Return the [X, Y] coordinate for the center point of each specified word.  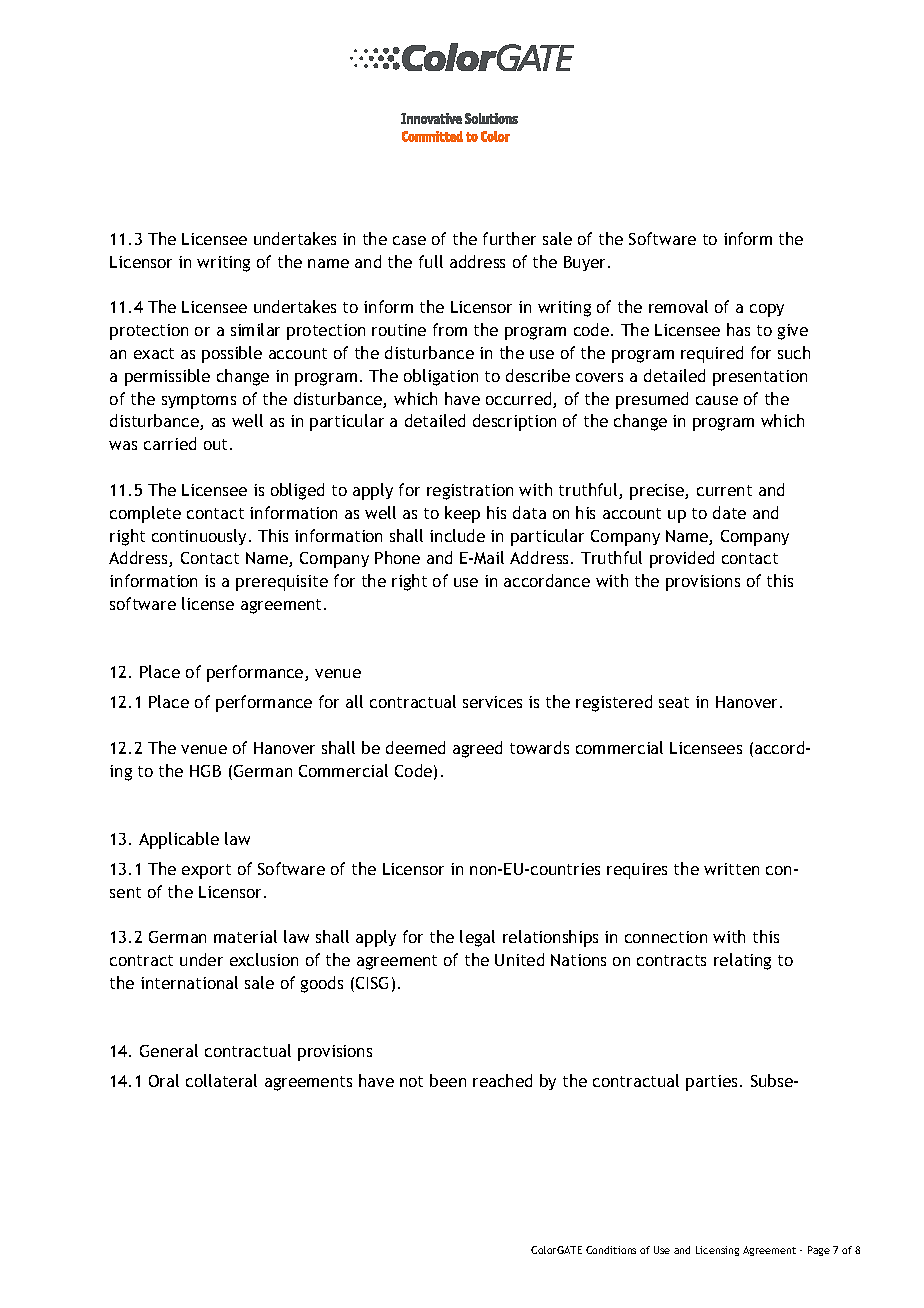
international [189, 982]
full [431, 261]
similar [255, 329]
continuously [201, 537]
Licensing [717, 1251]
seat [674, 702]
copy [767, 310]
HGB [205, 771]
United [519, 959]
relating [742, 961]
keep [462, 514]
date [729, 512]
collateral [221, 1080]
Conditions [611, 1250]
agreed [477, 749]
